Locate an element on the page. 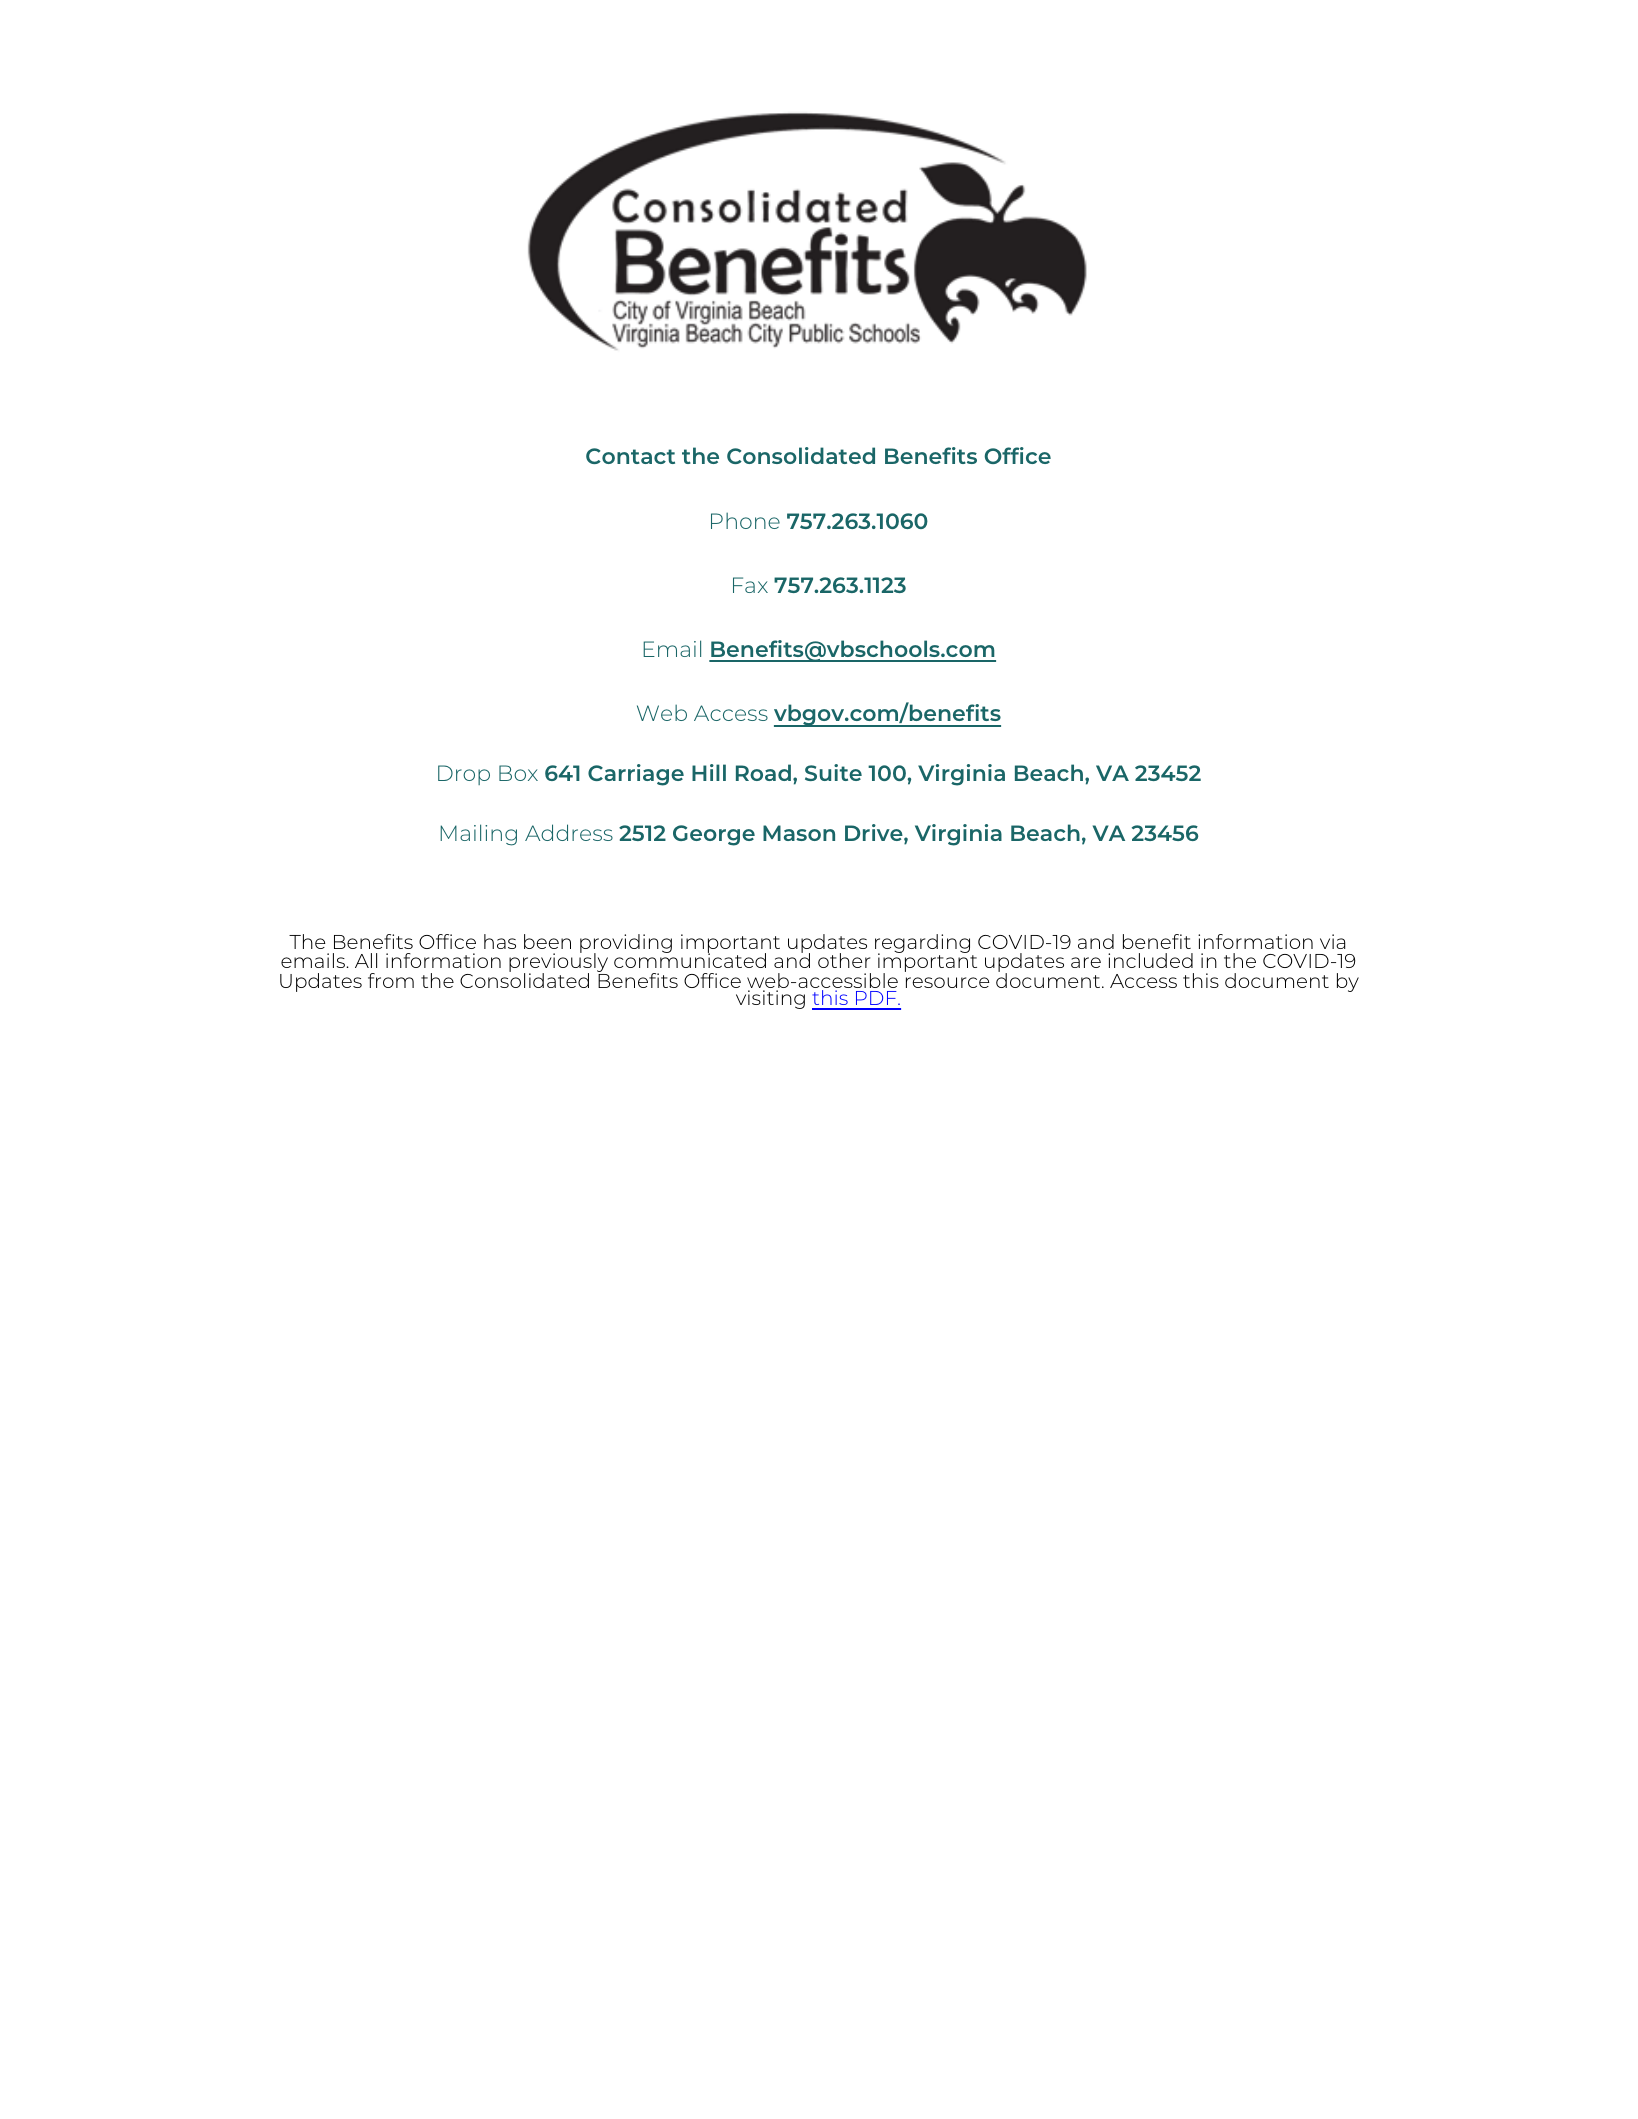 The image size is (1638, 2119). Fax is located at coordinates (750, 585).
